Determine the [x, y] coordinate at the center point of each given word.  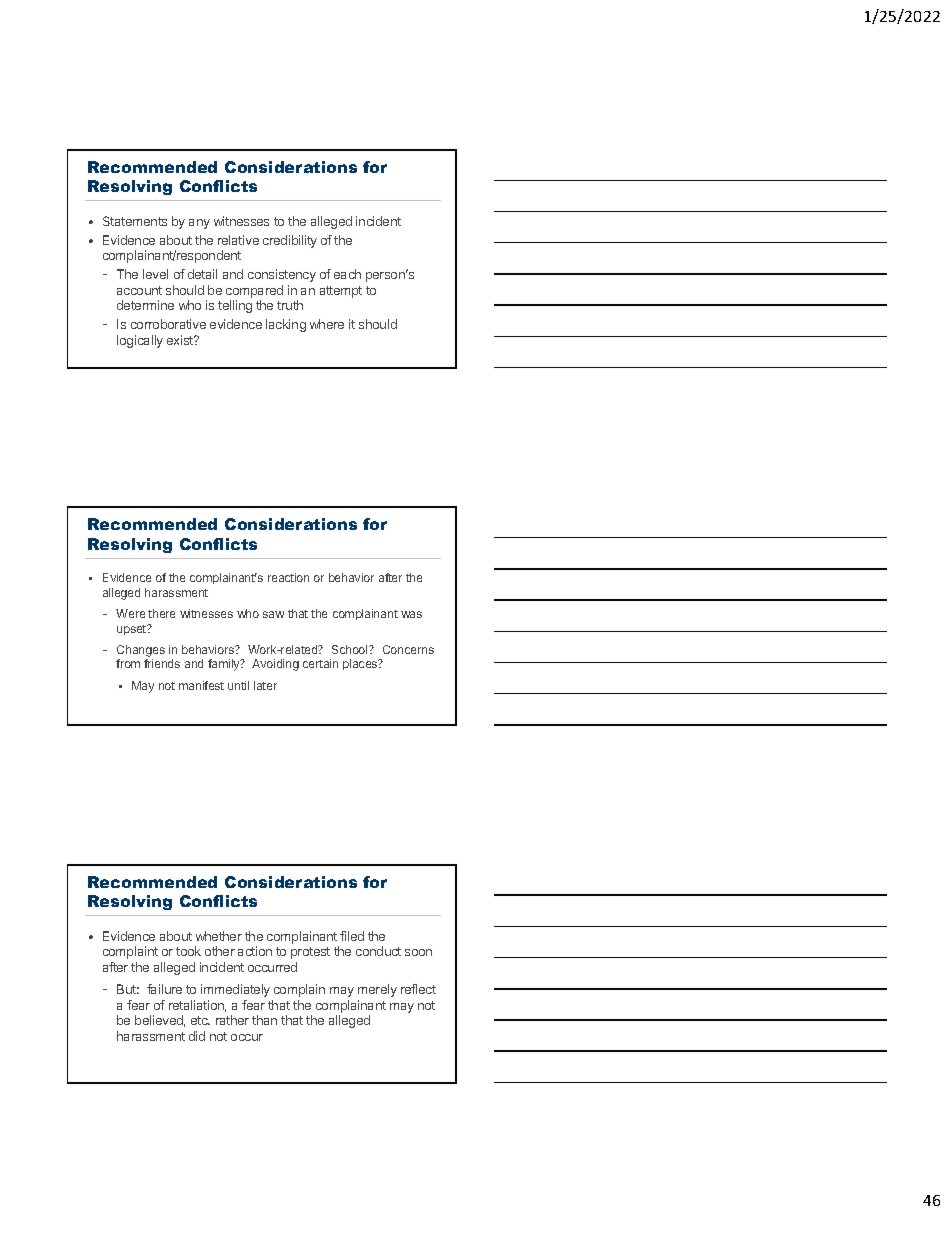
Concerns [408, 649]
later [265, 685]
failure [164, 989]
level [155, 274]
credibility [290, 241]
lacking [286, 325]
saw [273, 614]
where [327, 324]
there [161, 613]
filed [352, 936]
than [264, 1020]
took [188, 951]
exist [181, 340]
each [347, 274]
